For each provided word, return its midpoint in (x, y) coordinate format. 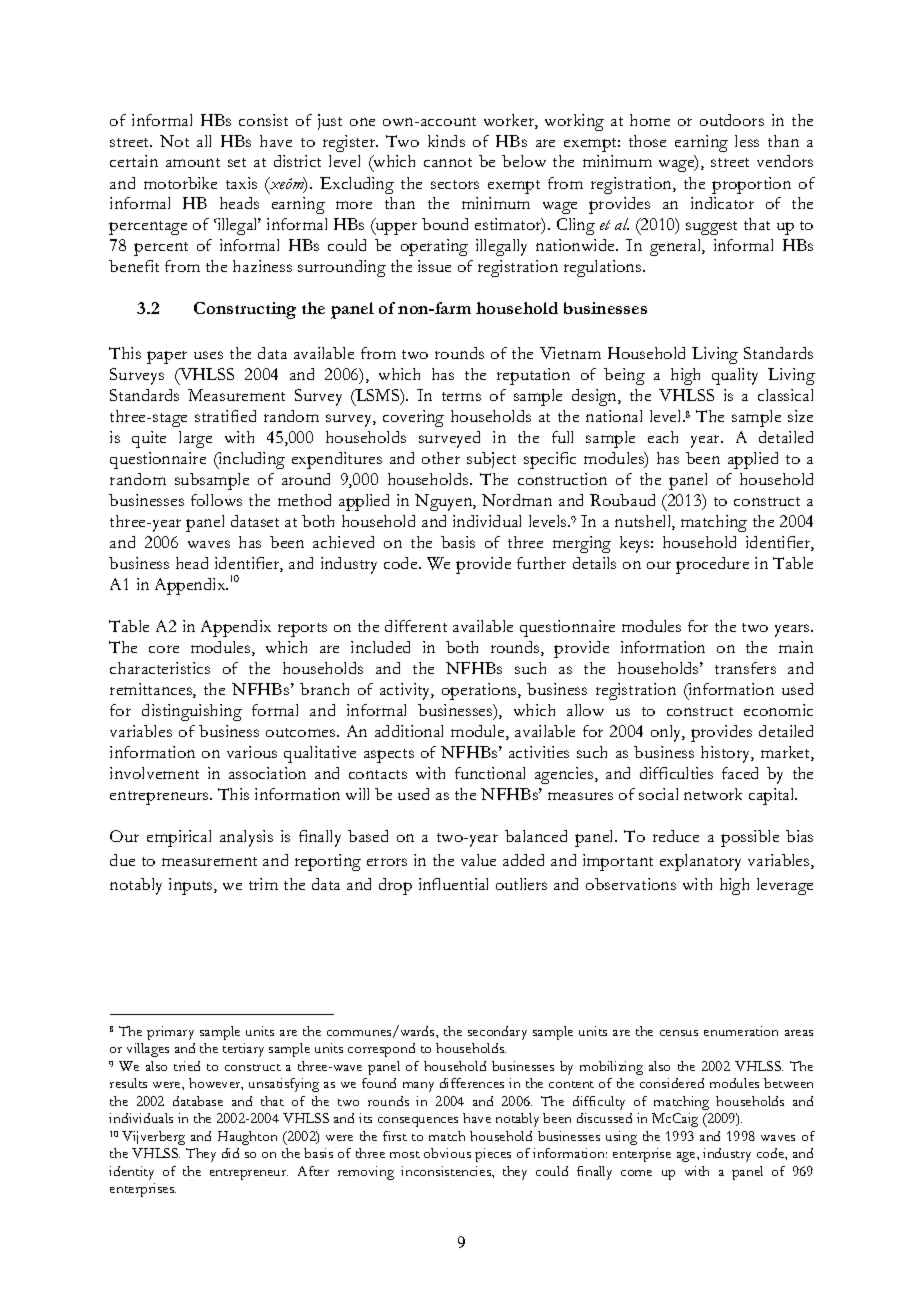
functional (490, 773)
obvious (447, 1153)
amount (193, 162)
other (441, 458)
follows (216, 500)
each (663, 437)
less (747, 141)
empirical (179, 838)
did (230, 1153)
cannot (448, 162)
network (713, 794)
